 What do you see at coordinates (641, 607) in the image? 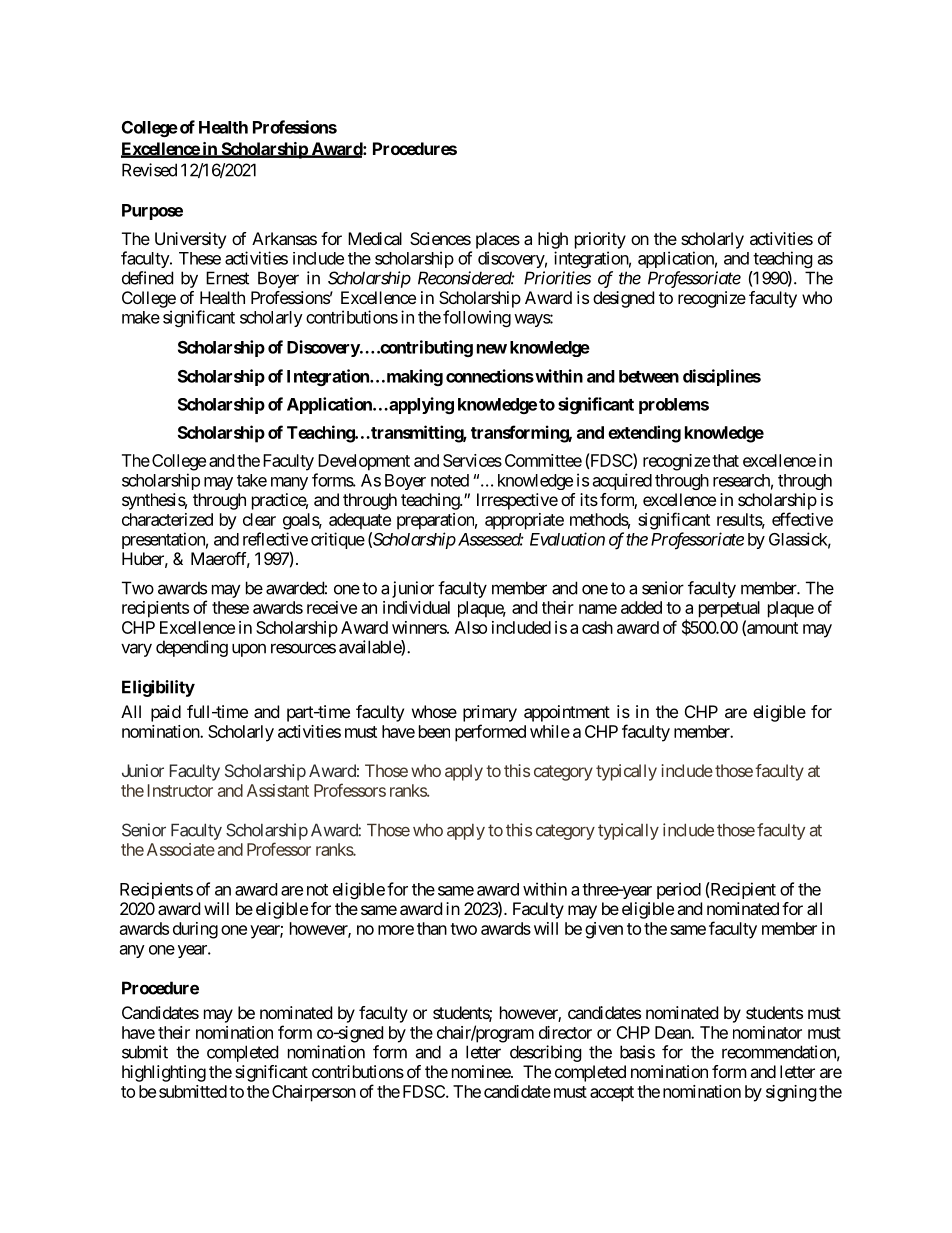
I see `added` at bounding box center [641, 607].
